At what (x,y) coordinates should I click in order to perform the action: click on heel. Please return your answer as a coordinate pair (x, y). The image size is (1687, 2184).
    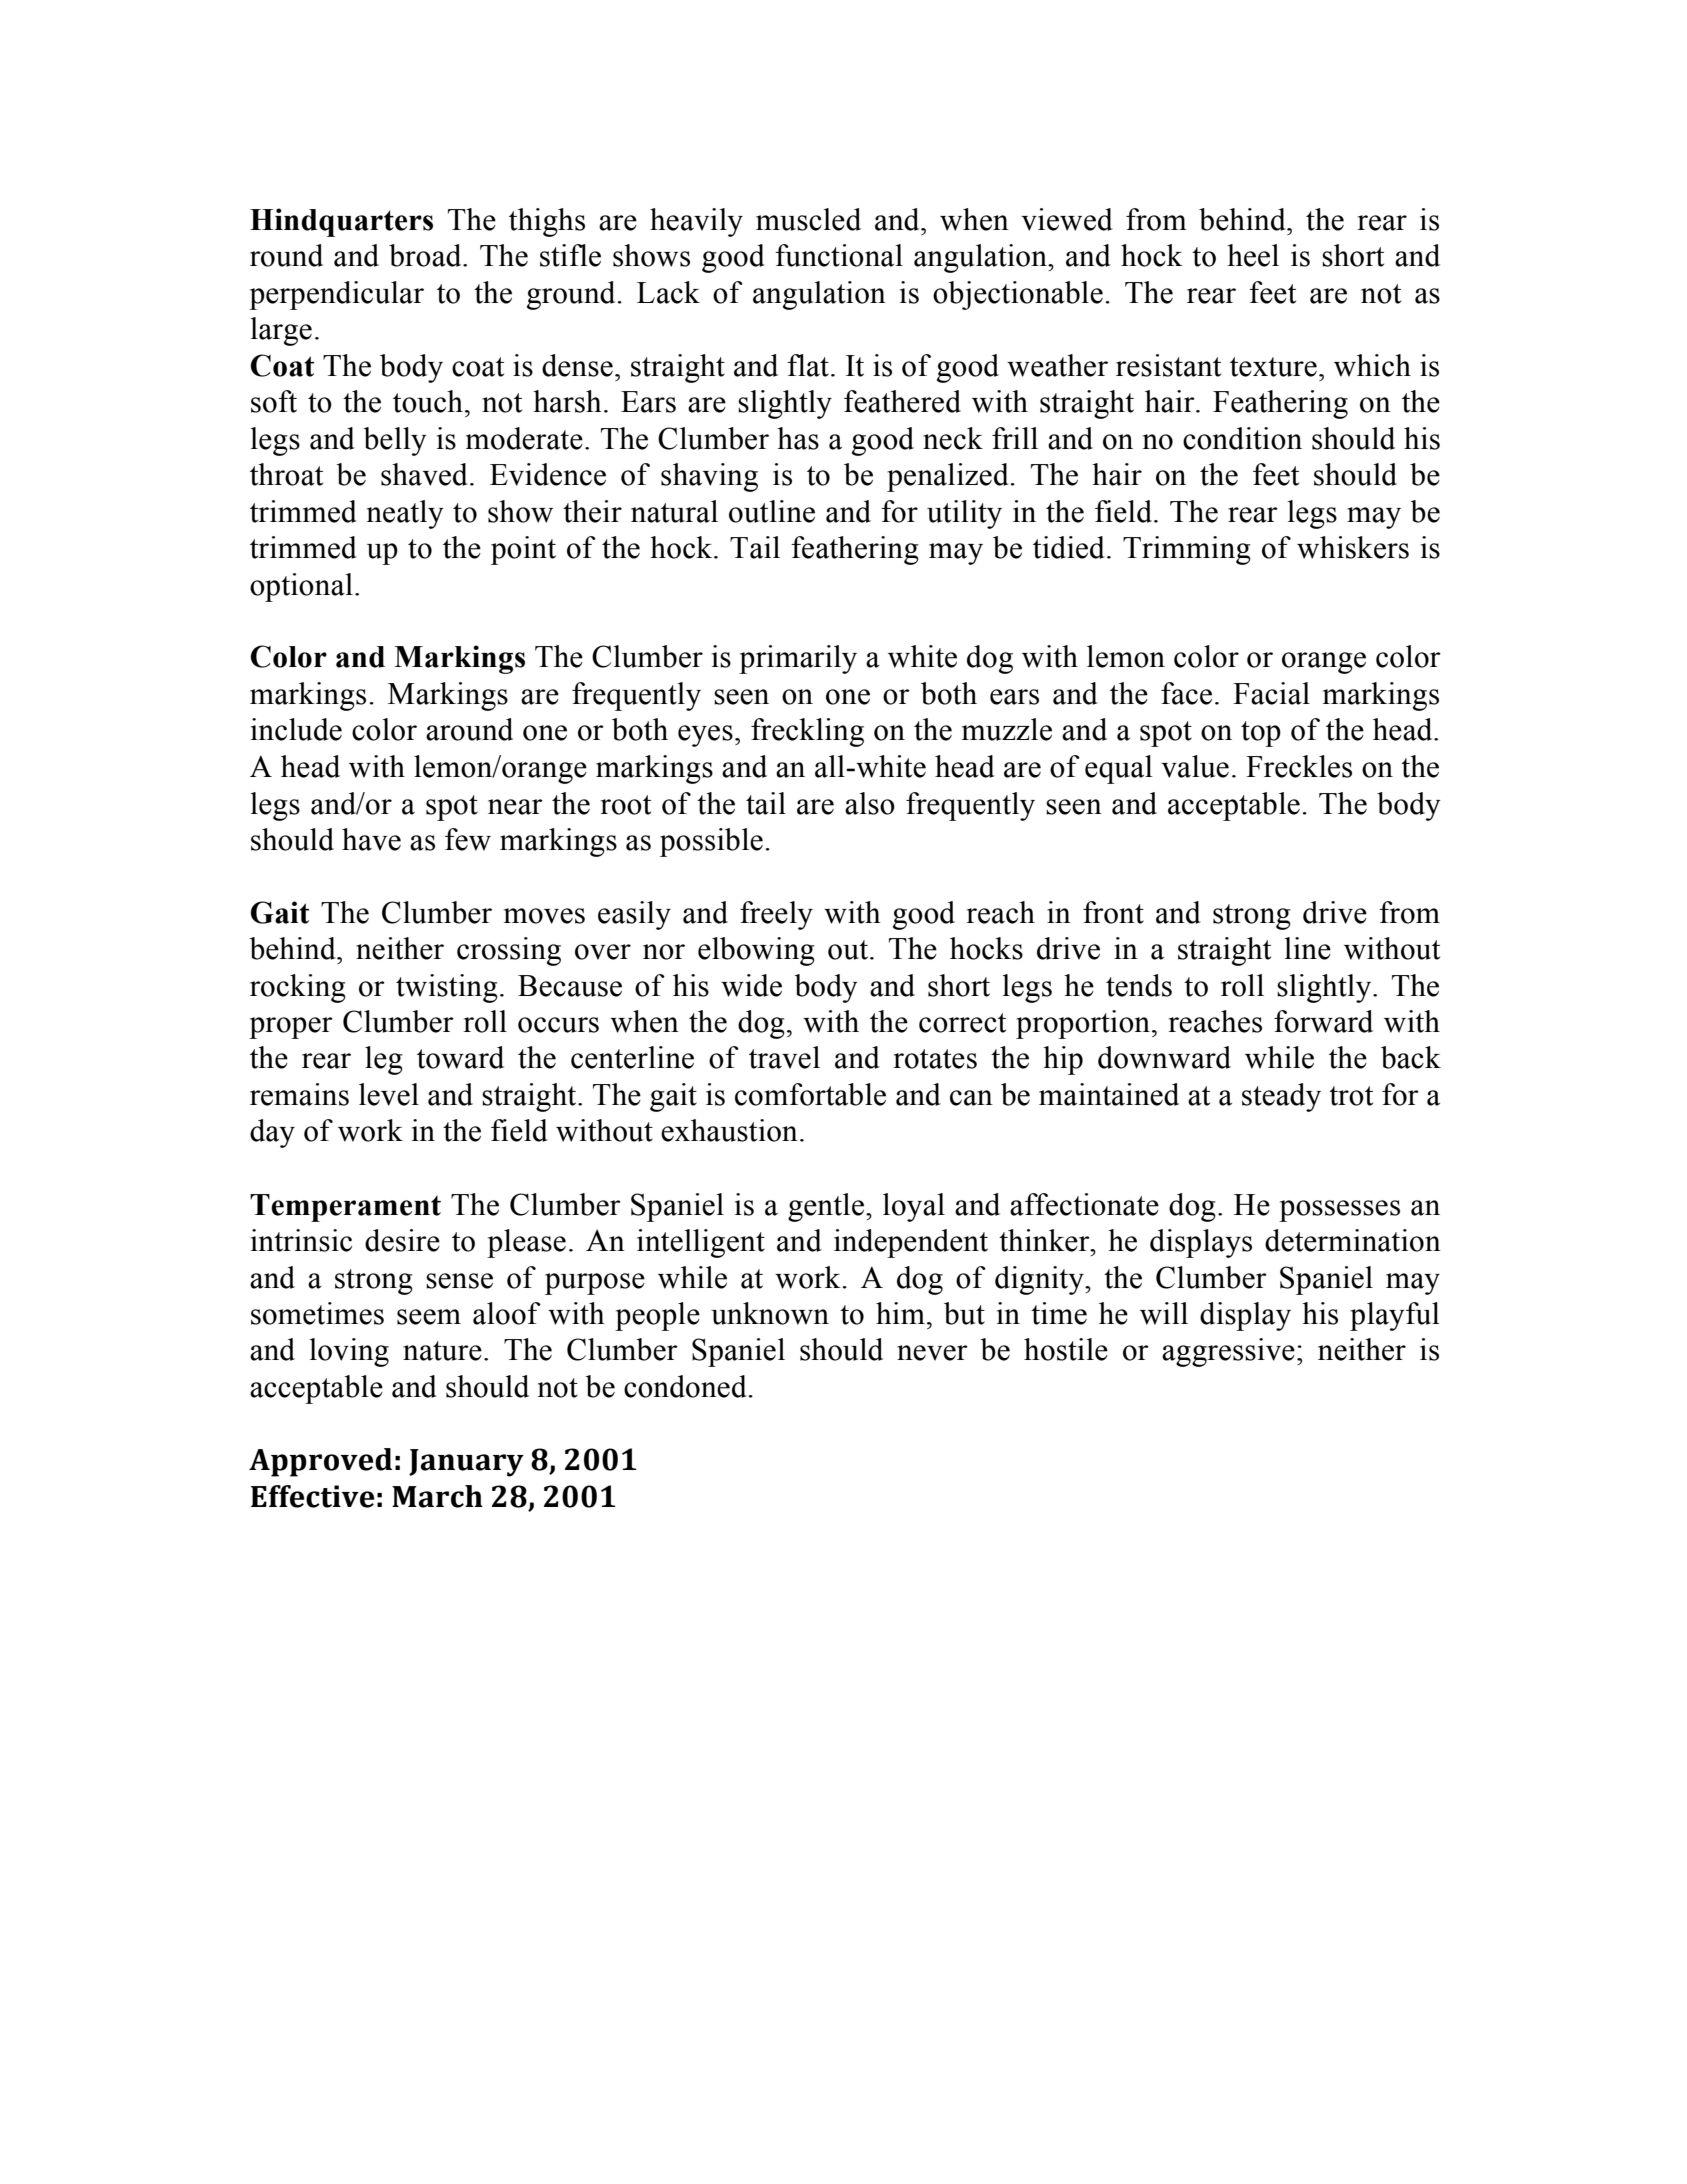
    Looking at the image, I should click on (1253, 255).
